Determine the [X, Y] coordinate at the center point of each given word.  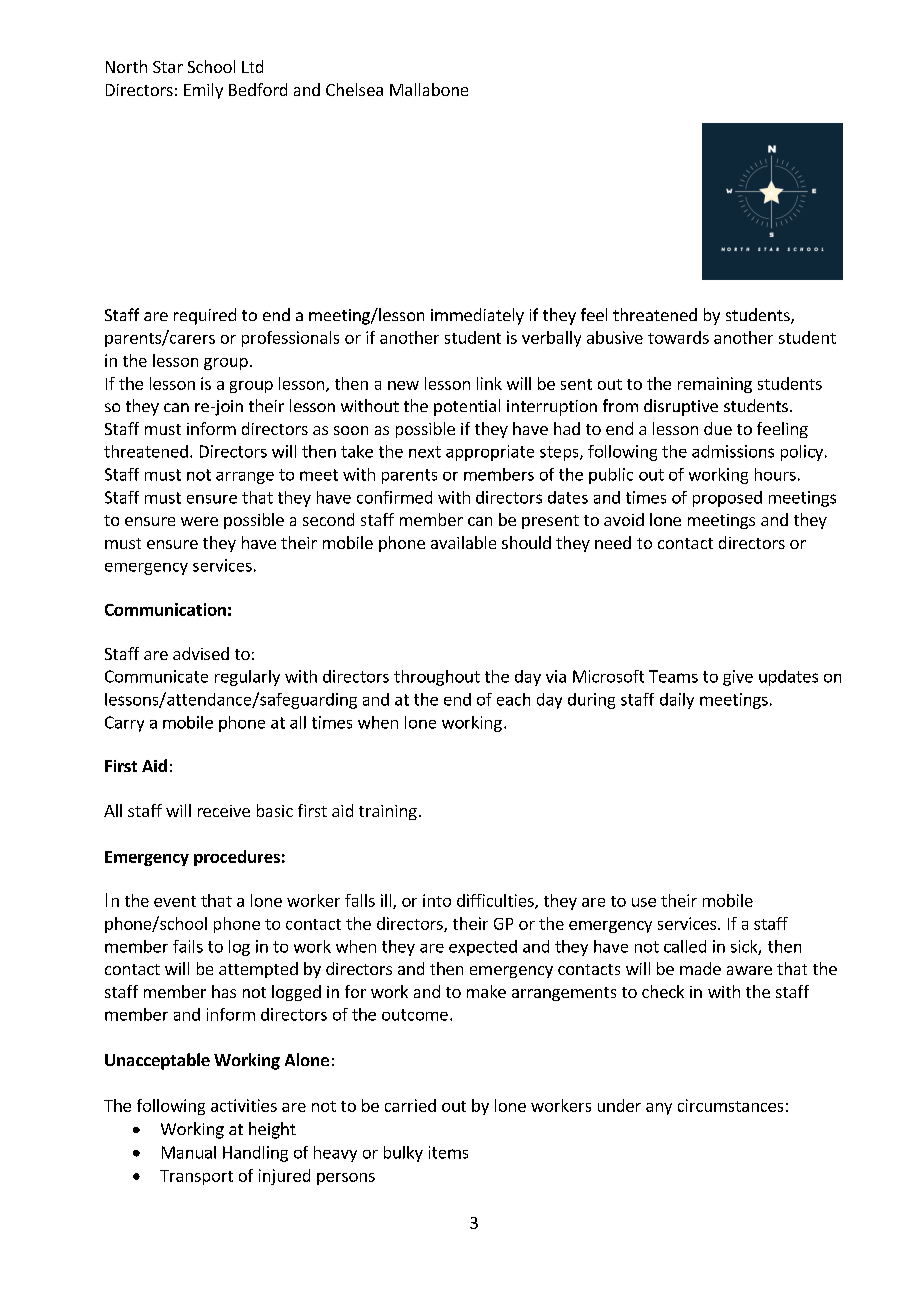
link [489, 383]
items [448, 1152]
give [738, 678]
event [175, 901]
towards [678, 337]
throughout [437, 678]
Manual [189, 1152]
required [205, 316]
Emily [203, 91]
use [644, 902]
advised [201, 653]
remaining [715, 385]
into [437, 900]
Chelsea [354, 89]
